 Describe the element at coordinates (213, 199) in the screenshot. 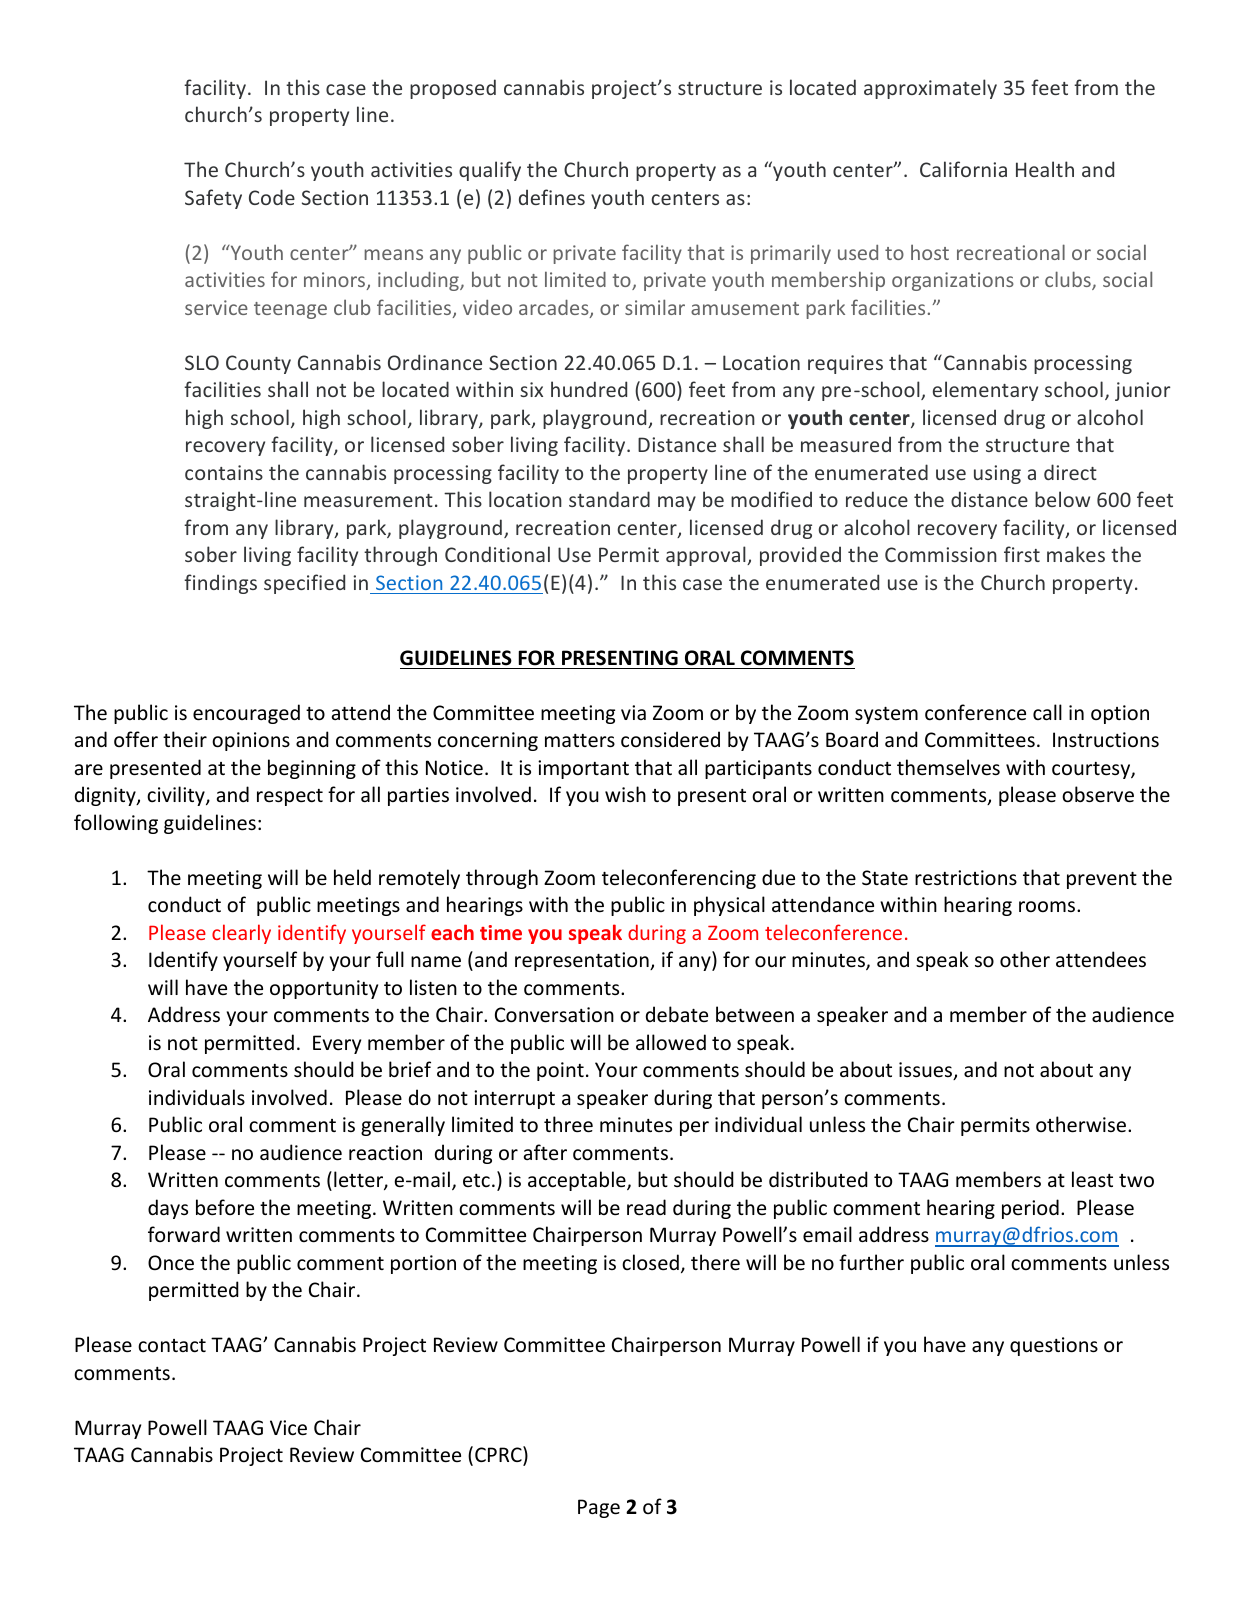

I see `Safety` at that location.
